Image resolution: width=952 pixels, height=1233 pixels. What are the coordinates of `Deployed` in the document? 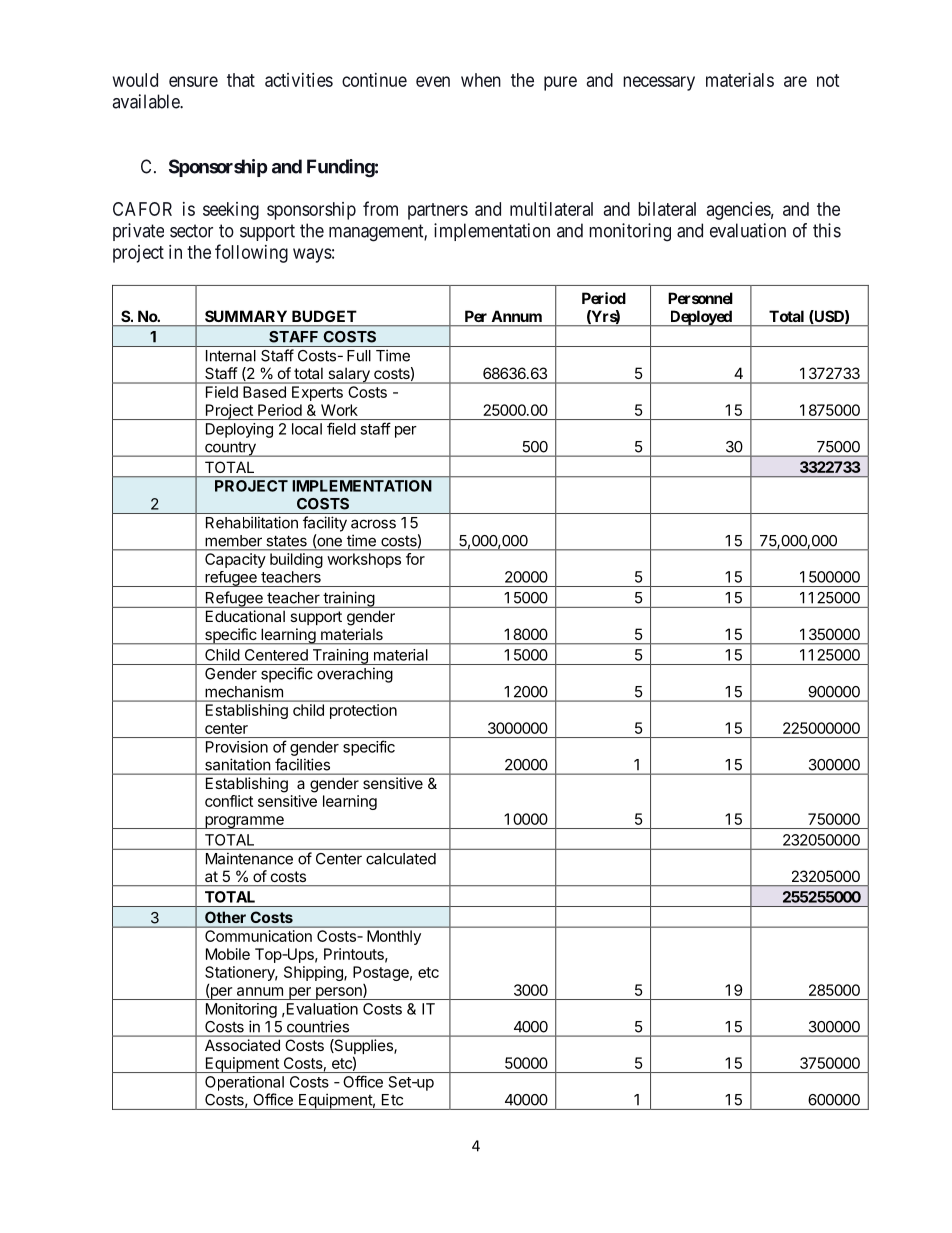 It's located at (700, 318).
